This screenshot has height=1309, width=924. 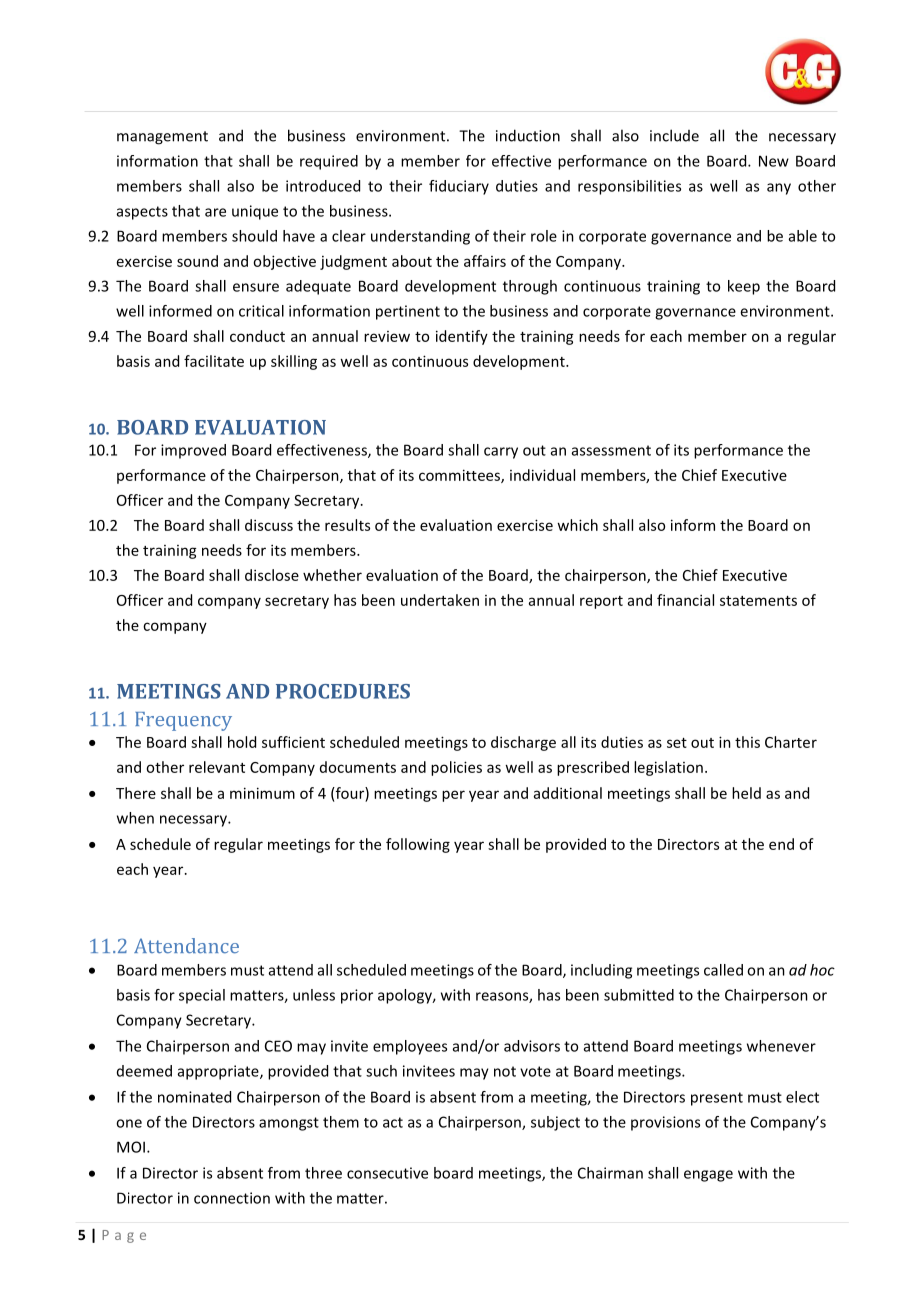 What do you see at coordinates (232, 1198) in the screenshot?
I see `connection` at bounding box center [232, 1198].
